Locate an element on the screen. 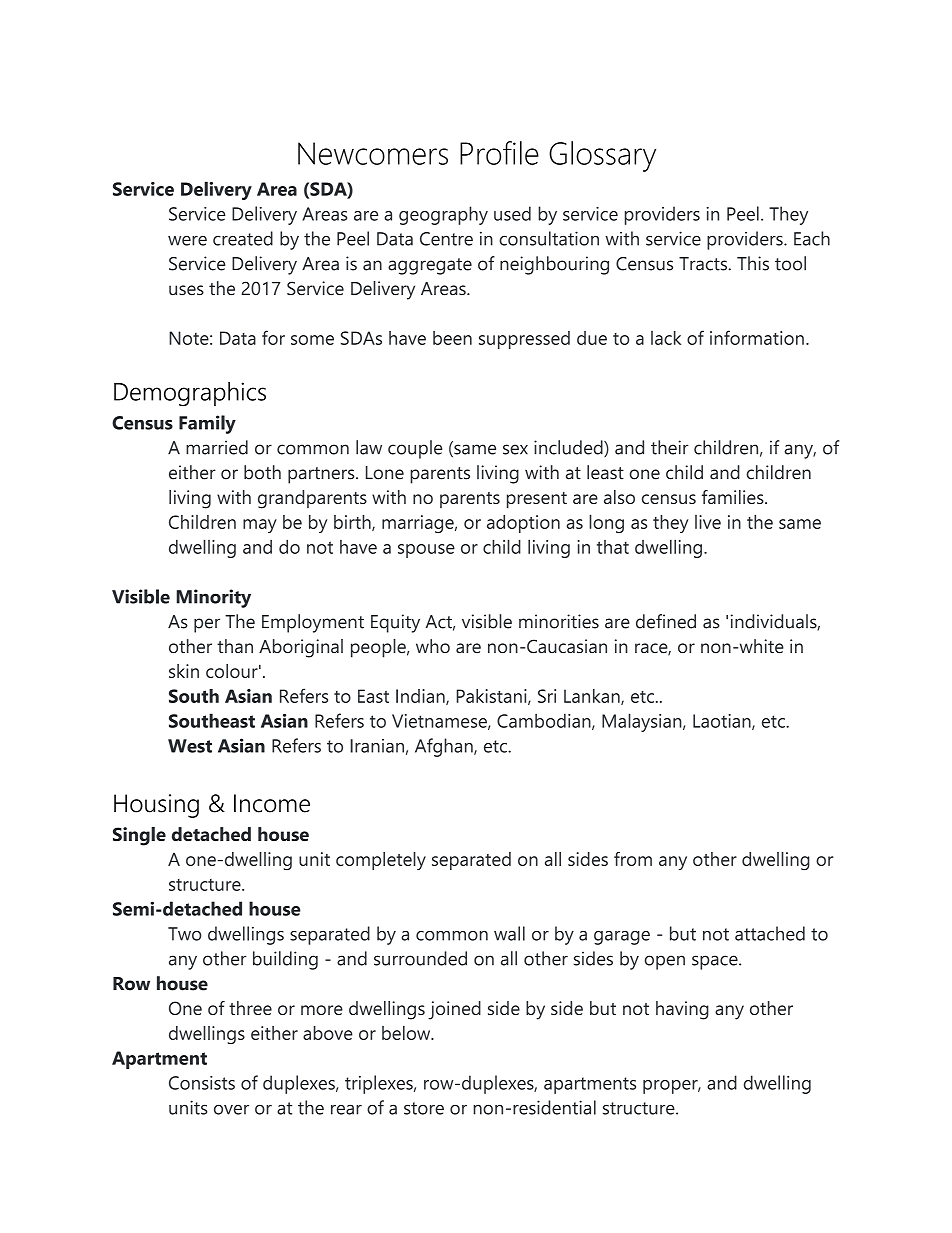 This screenshot has height=1233, width=952. families is located at coordinates (734, 497).
